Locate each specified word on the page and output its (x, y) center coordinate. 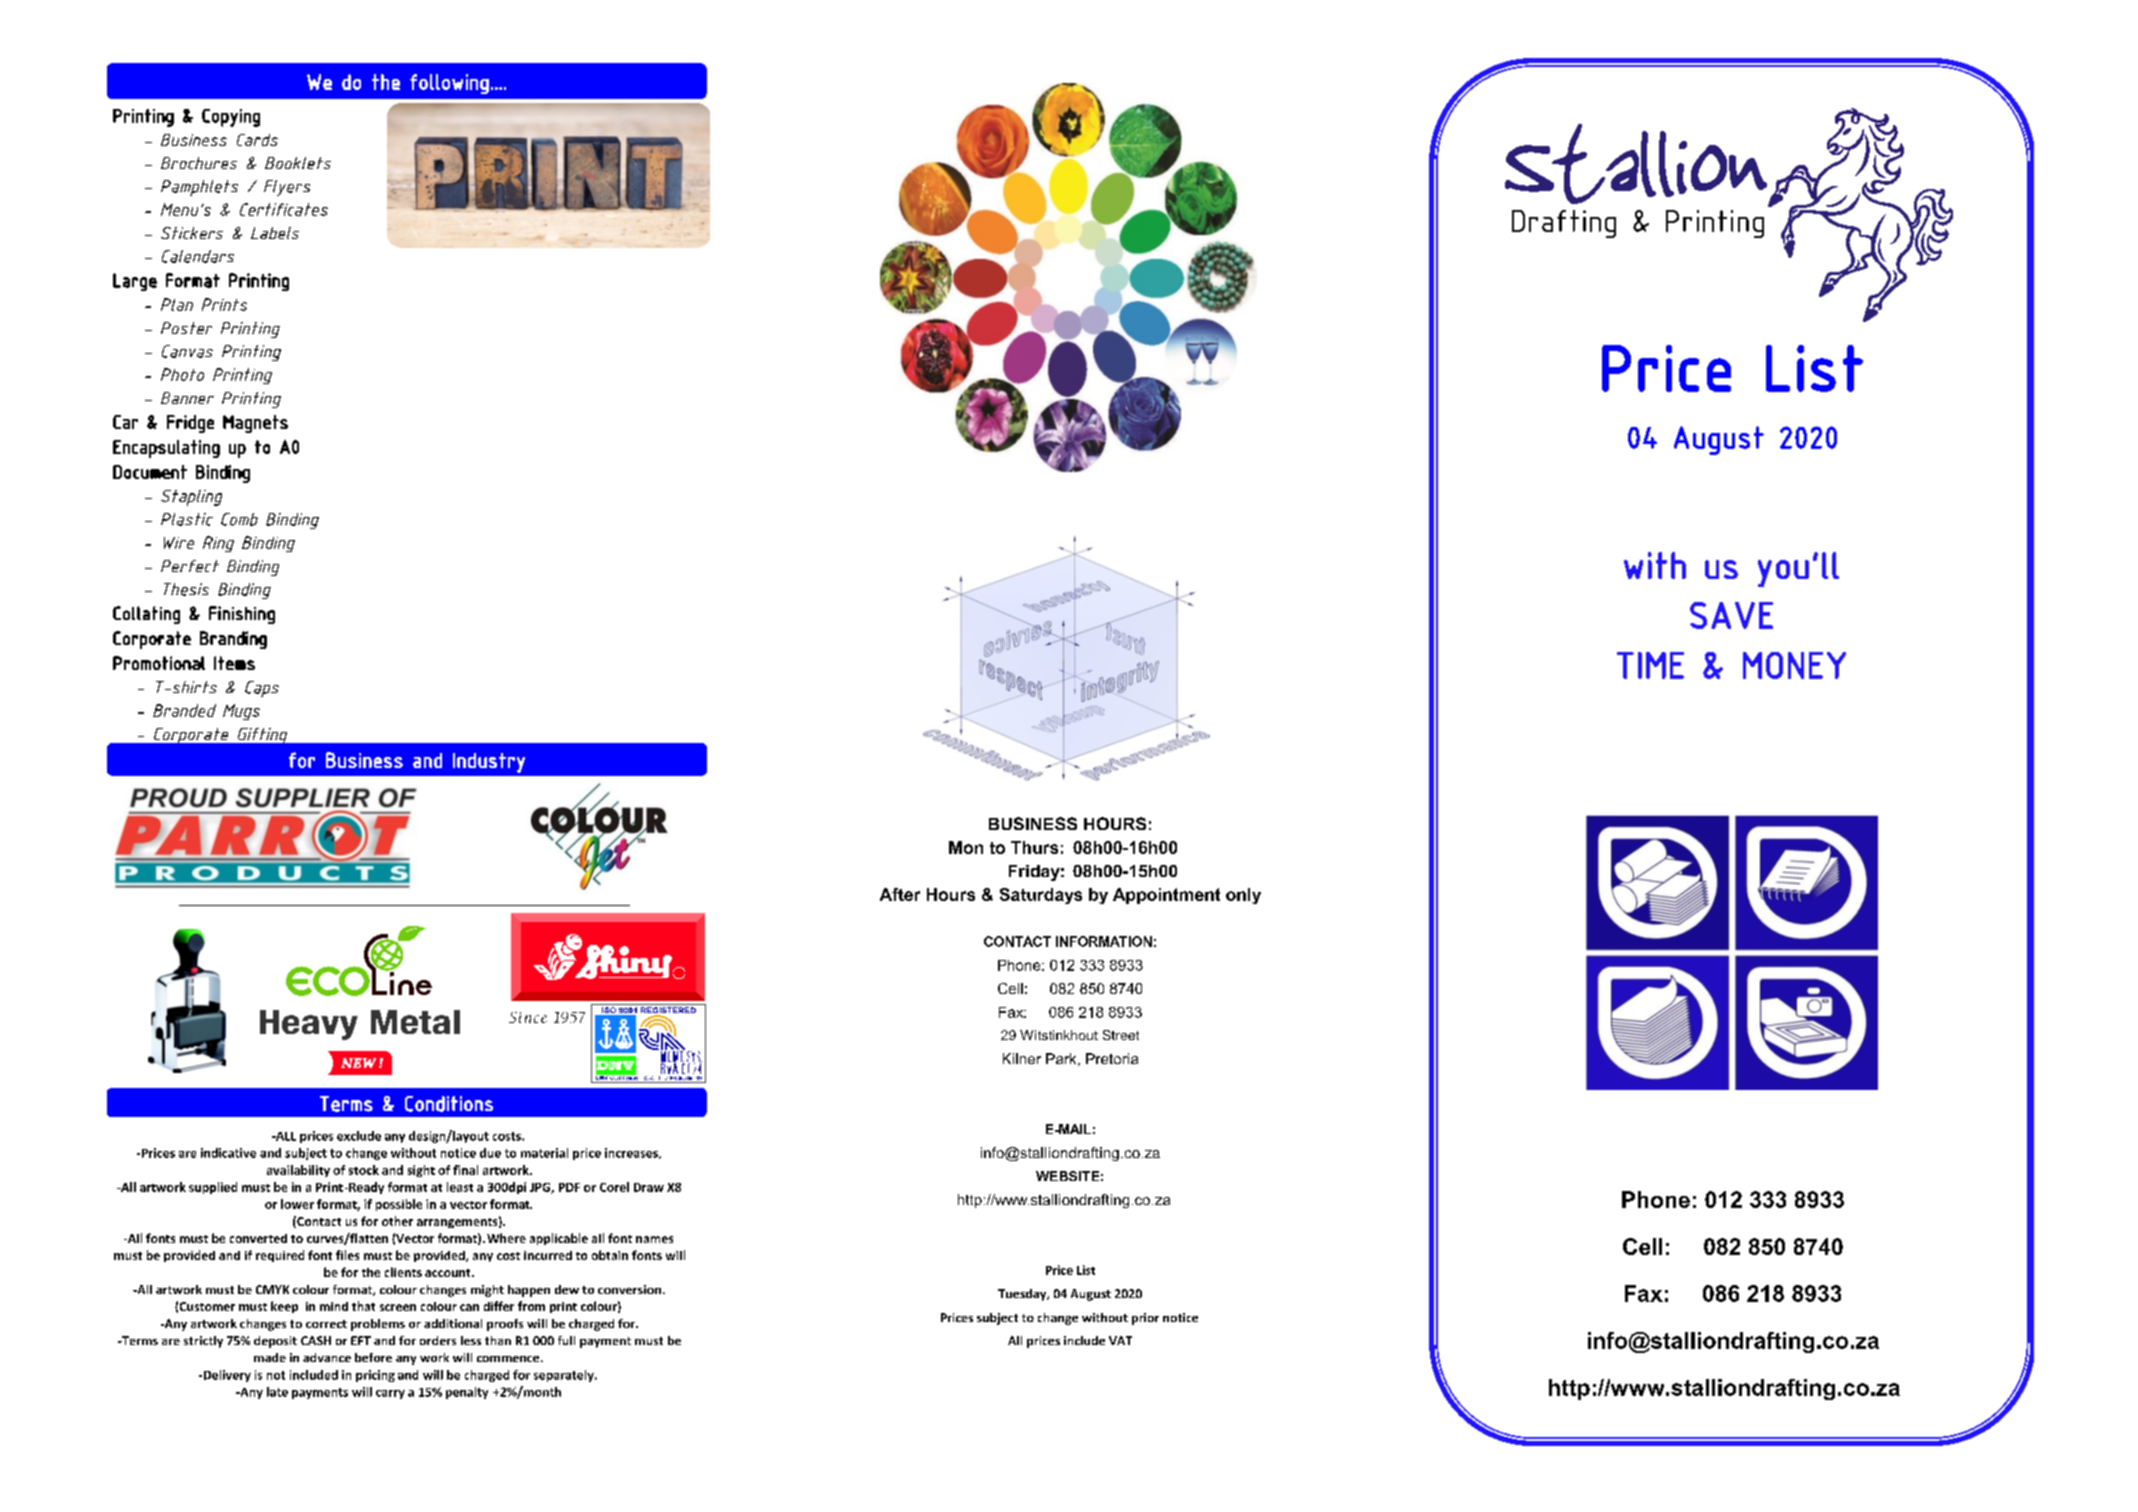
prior (1145, 1319)
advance (327, 1357)
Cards (257, 140)
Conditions (449, 1104)
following (449, 84)
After (900, 894)
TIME (1650, 665)
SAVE (1731, 615)
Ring (218, 544)
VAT (1120, 1340)
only (1243, 896)
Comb (239, 519)
